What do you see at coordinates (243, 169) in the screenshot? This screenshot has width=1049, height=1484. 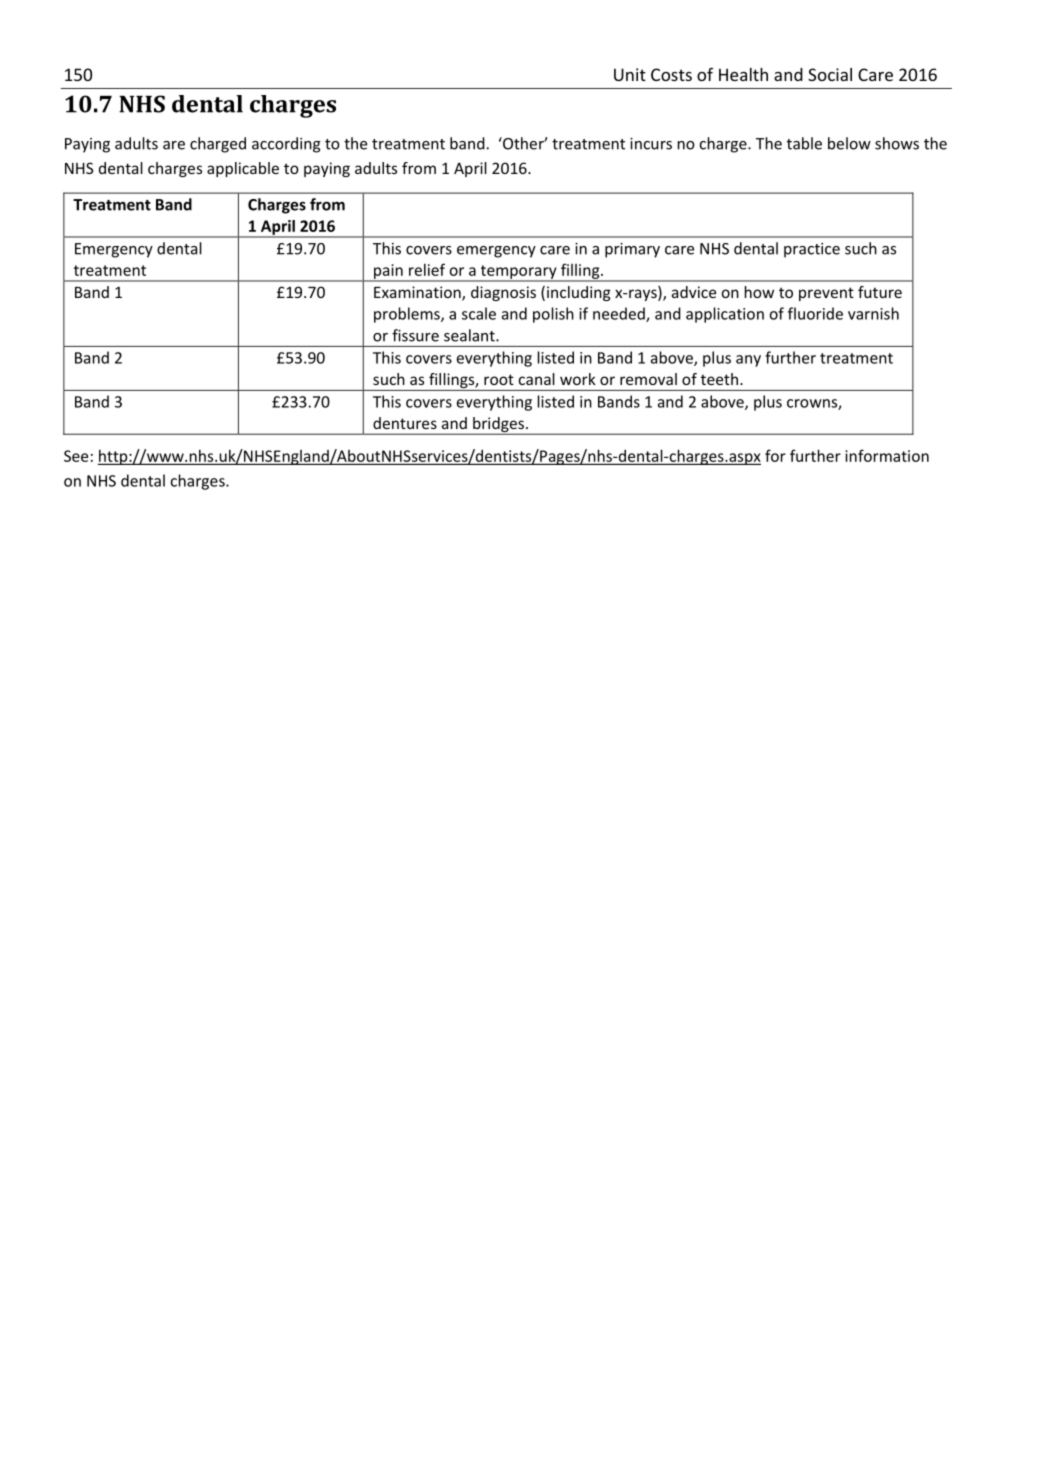 I see `applicable` at bounding box center [243, 169].
